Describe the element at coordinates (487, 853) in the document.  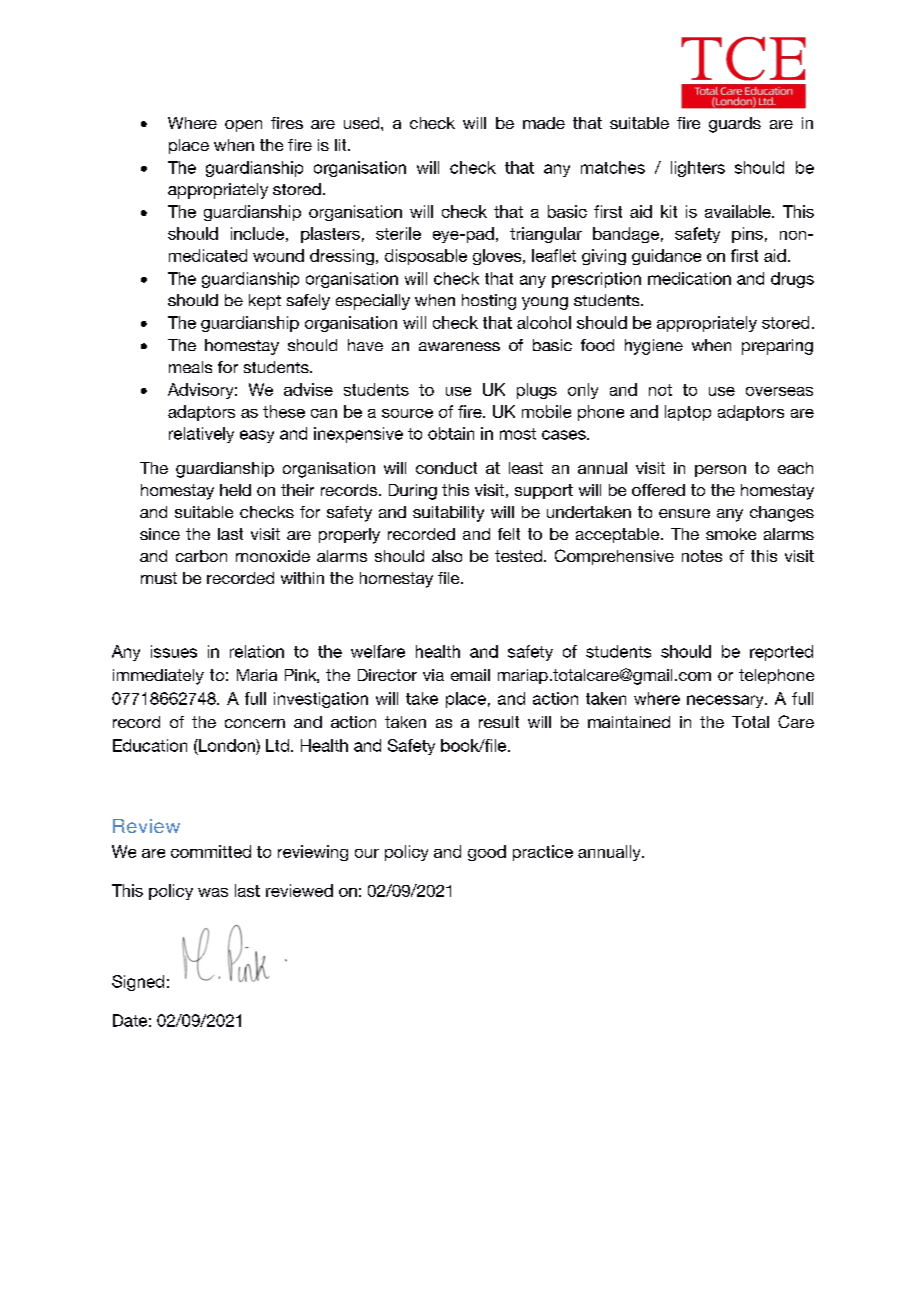
I see `good` at that location.
